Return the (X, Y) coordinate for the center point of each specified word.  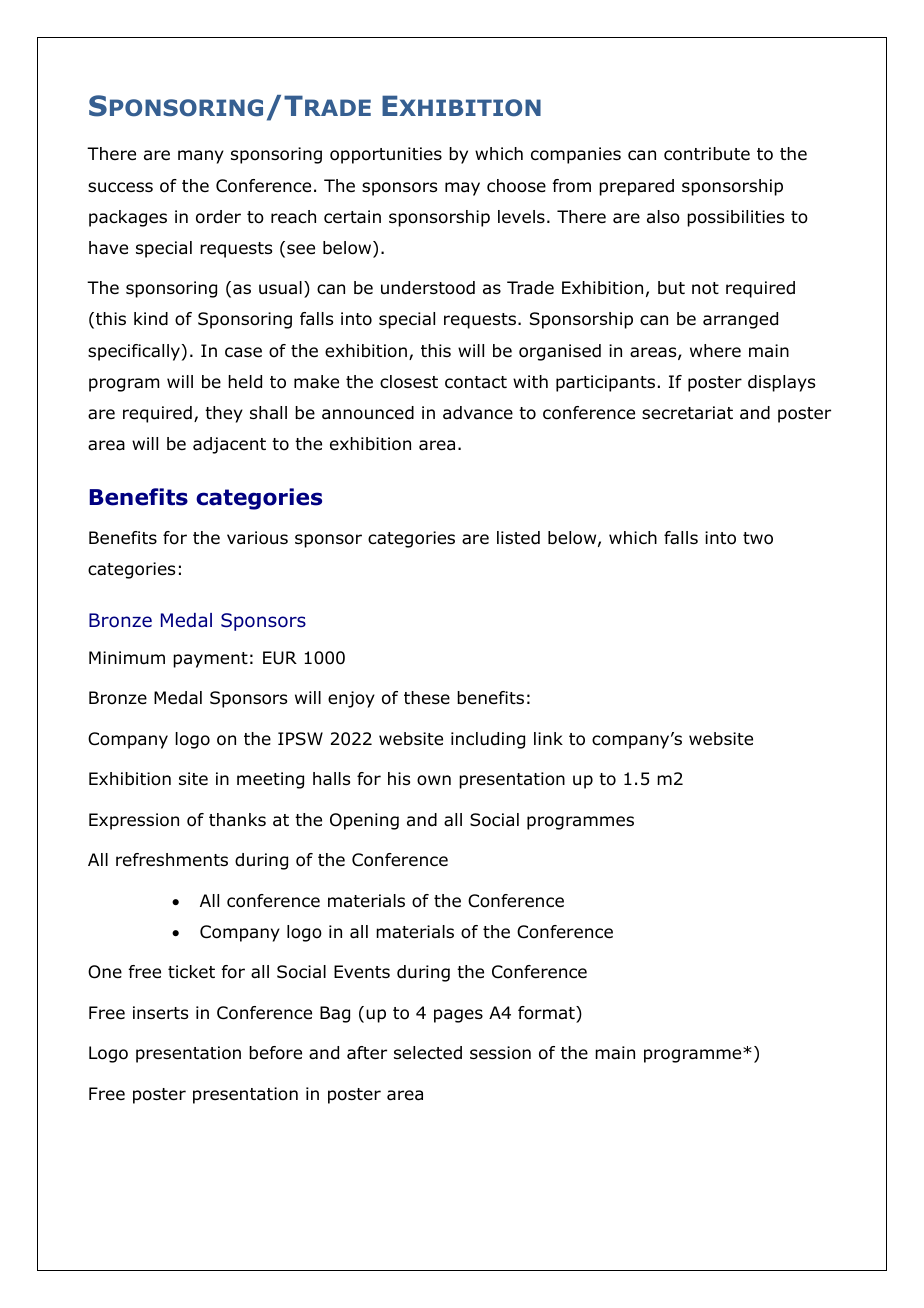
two (758, 538)
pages (458, 1016)
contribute (707, 154)
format (547, 1013)
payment (210, 660)
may (462, 189)
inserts (160, 1013)
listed (518, 538)
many (201, 157)
